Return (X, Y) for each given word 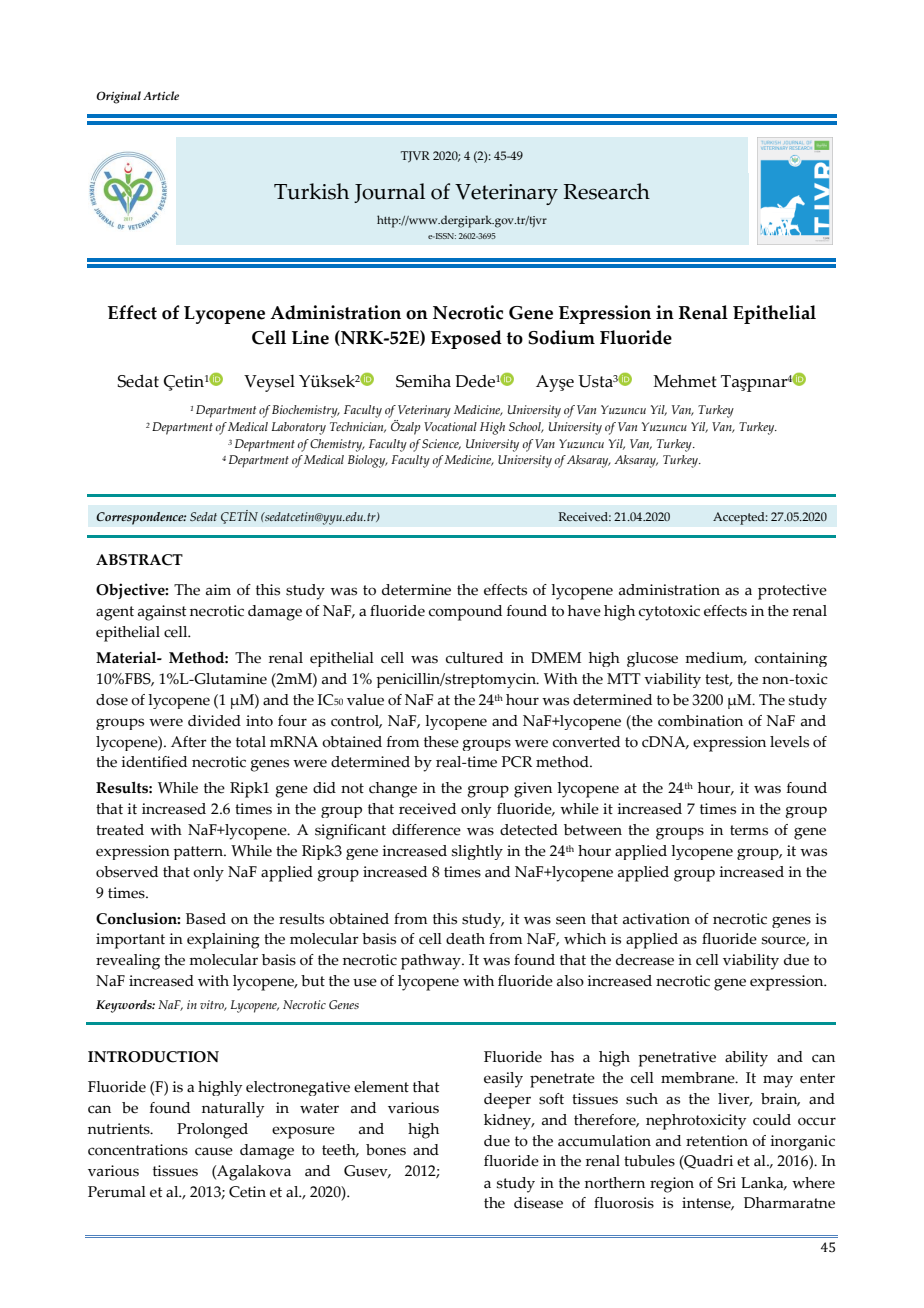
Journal (389, 193)
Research (606, 191)
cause (214, 1151)
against (162, 613)
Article (161, 95)
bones (386, 1150)
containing (791, 659)
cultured (474, 658)
